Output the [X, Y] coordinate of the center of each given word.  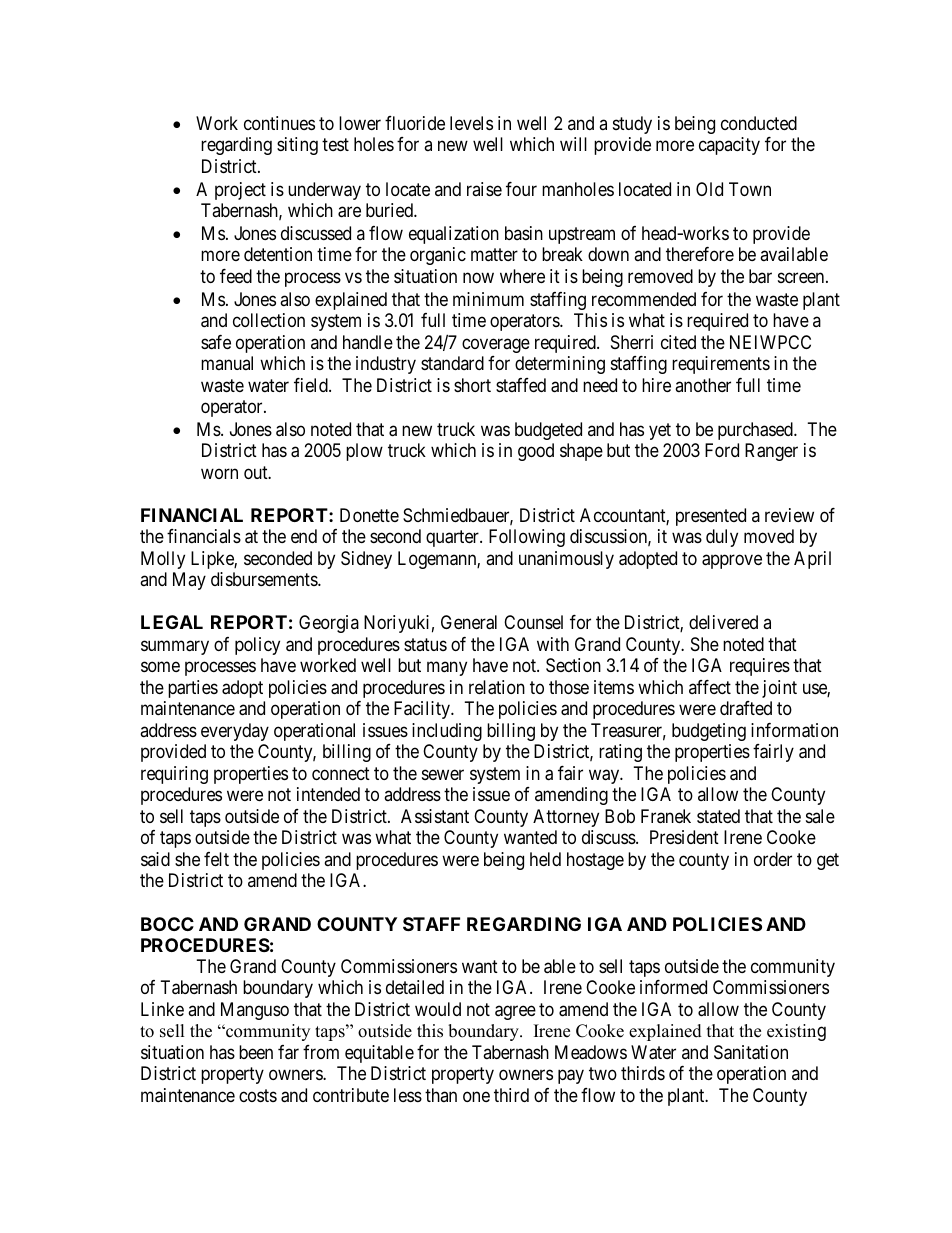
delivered [723, 622]
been [256, 1052]
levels [471, 123]
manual [227, 363]
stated [718, 816]
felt [216, 859]
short [472, 385]
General [469, 622]
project [240, 191]
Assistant [435, 816]
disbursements [265, 579]
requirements [721, 365]
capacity [729, 146]
